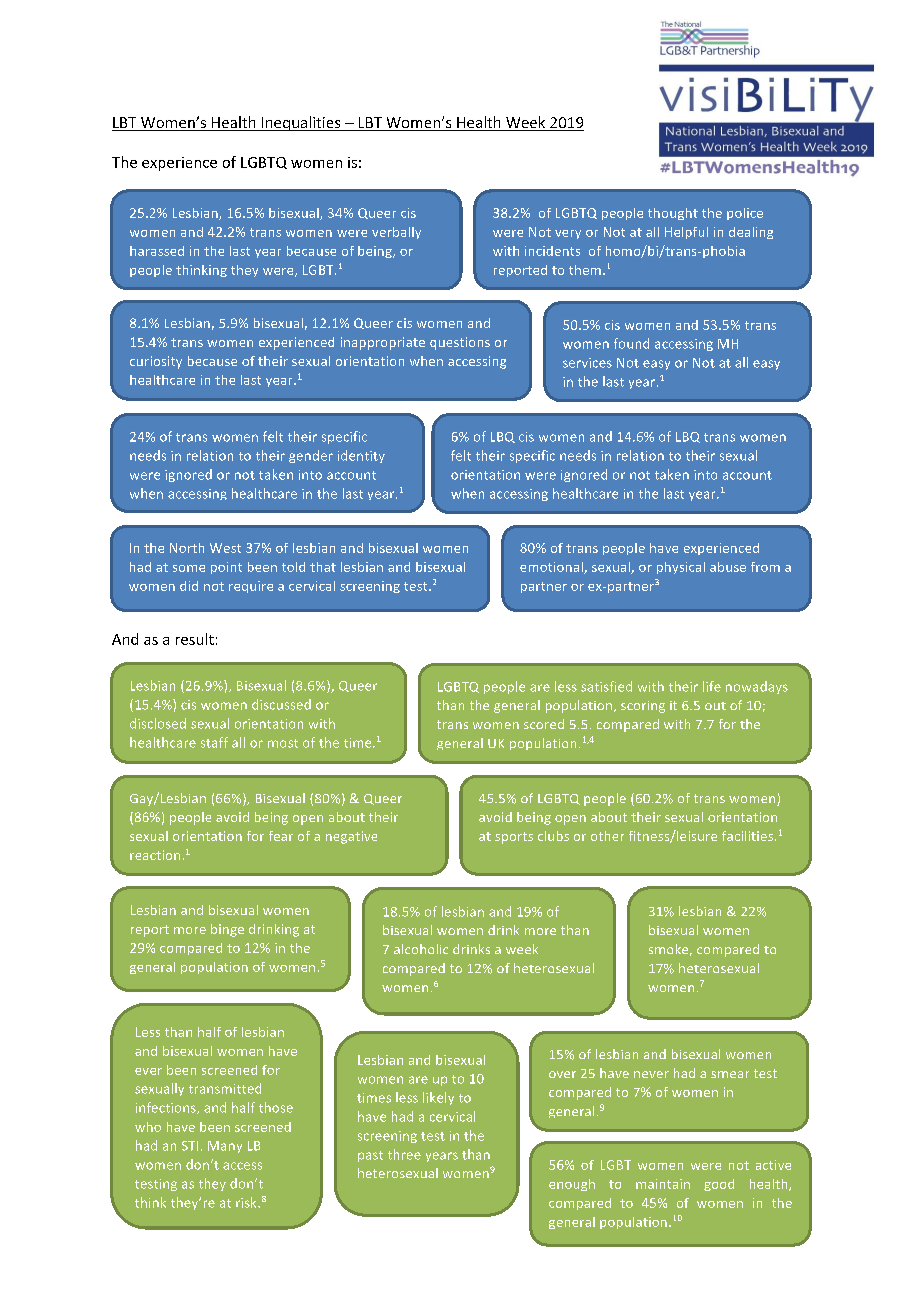 The height and width of the document is (1308, 924). What do you see at coordinates (607, 836) in the document?
I see `other` at bounding box center [607, 836].
